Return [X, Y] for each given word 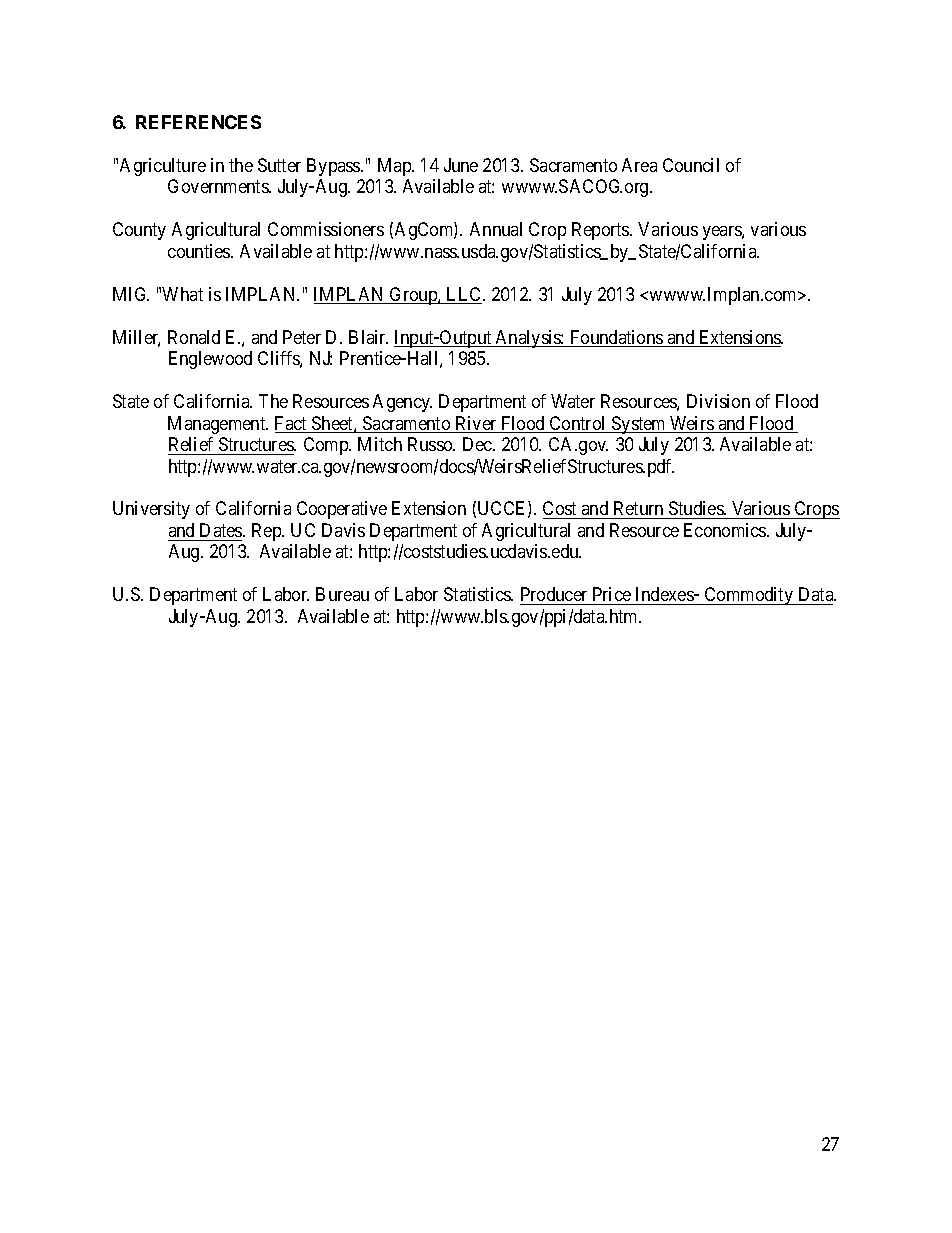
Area [639, 165]
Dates [222, 530]
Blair [368, 337]
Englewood [210, 360]
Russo [431, 444]
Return [638, 510]
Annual [496, 229]
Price [611, 596]
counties [200, 251]
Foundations [616, 338]
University [151, 510]
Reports [601, 231]
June [461, 165]
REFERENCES [198, 122]
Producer [555, 596]
